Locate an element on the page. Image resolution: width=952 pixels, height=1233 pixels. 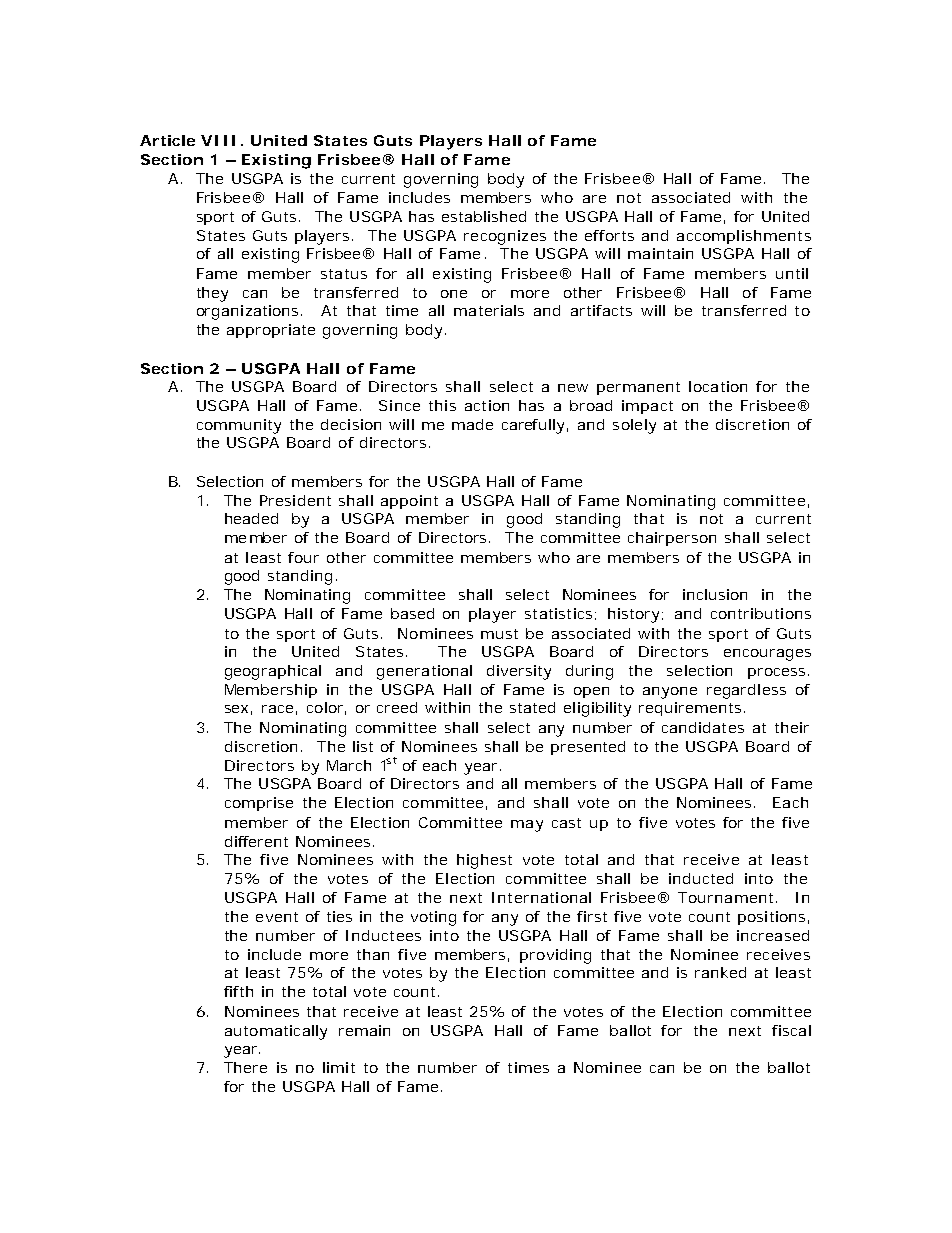
established is located at coordinates (484, 216).
